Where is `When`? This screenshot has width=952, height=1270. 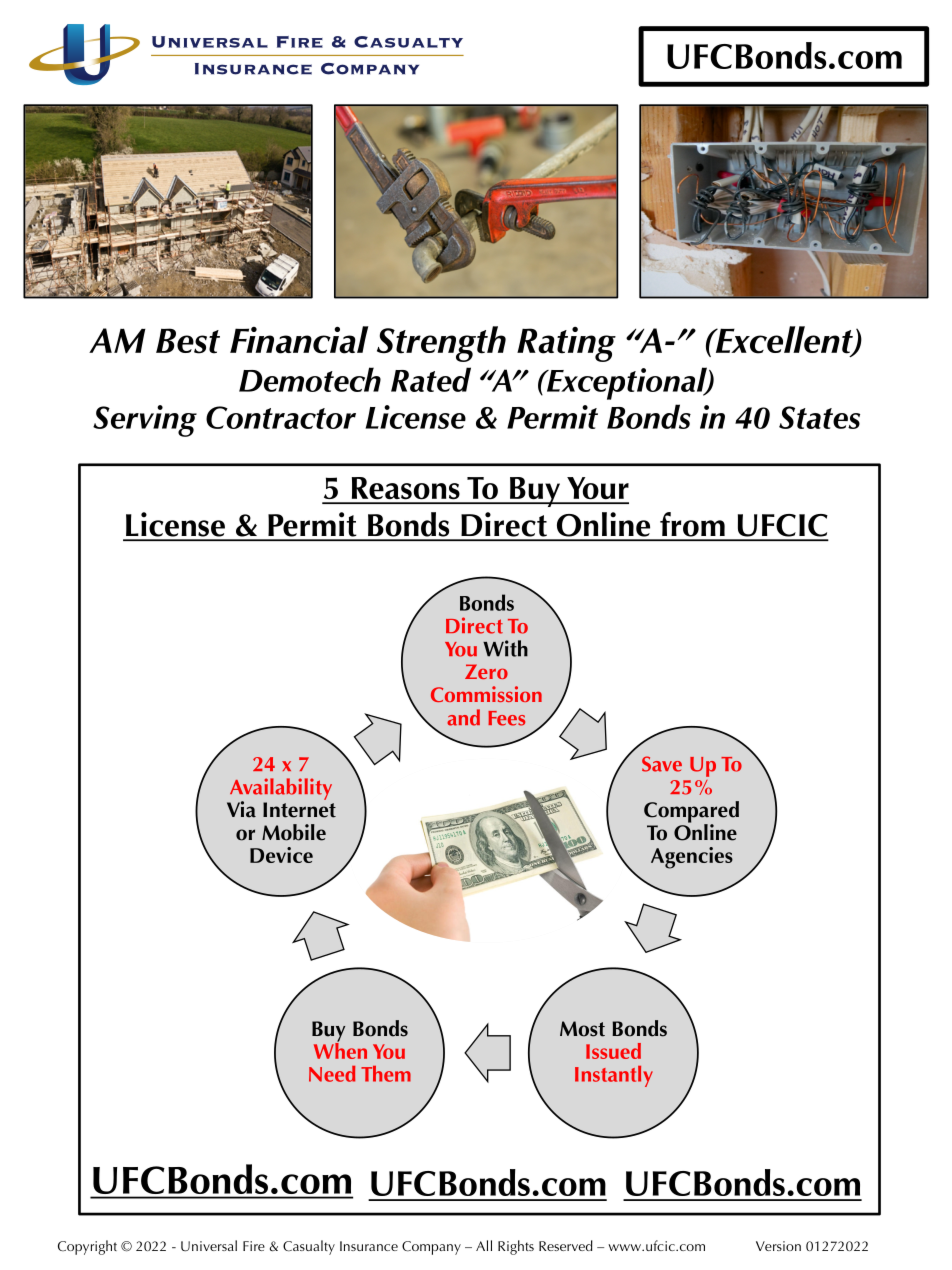 When is located at coordinates (340, 1049).
